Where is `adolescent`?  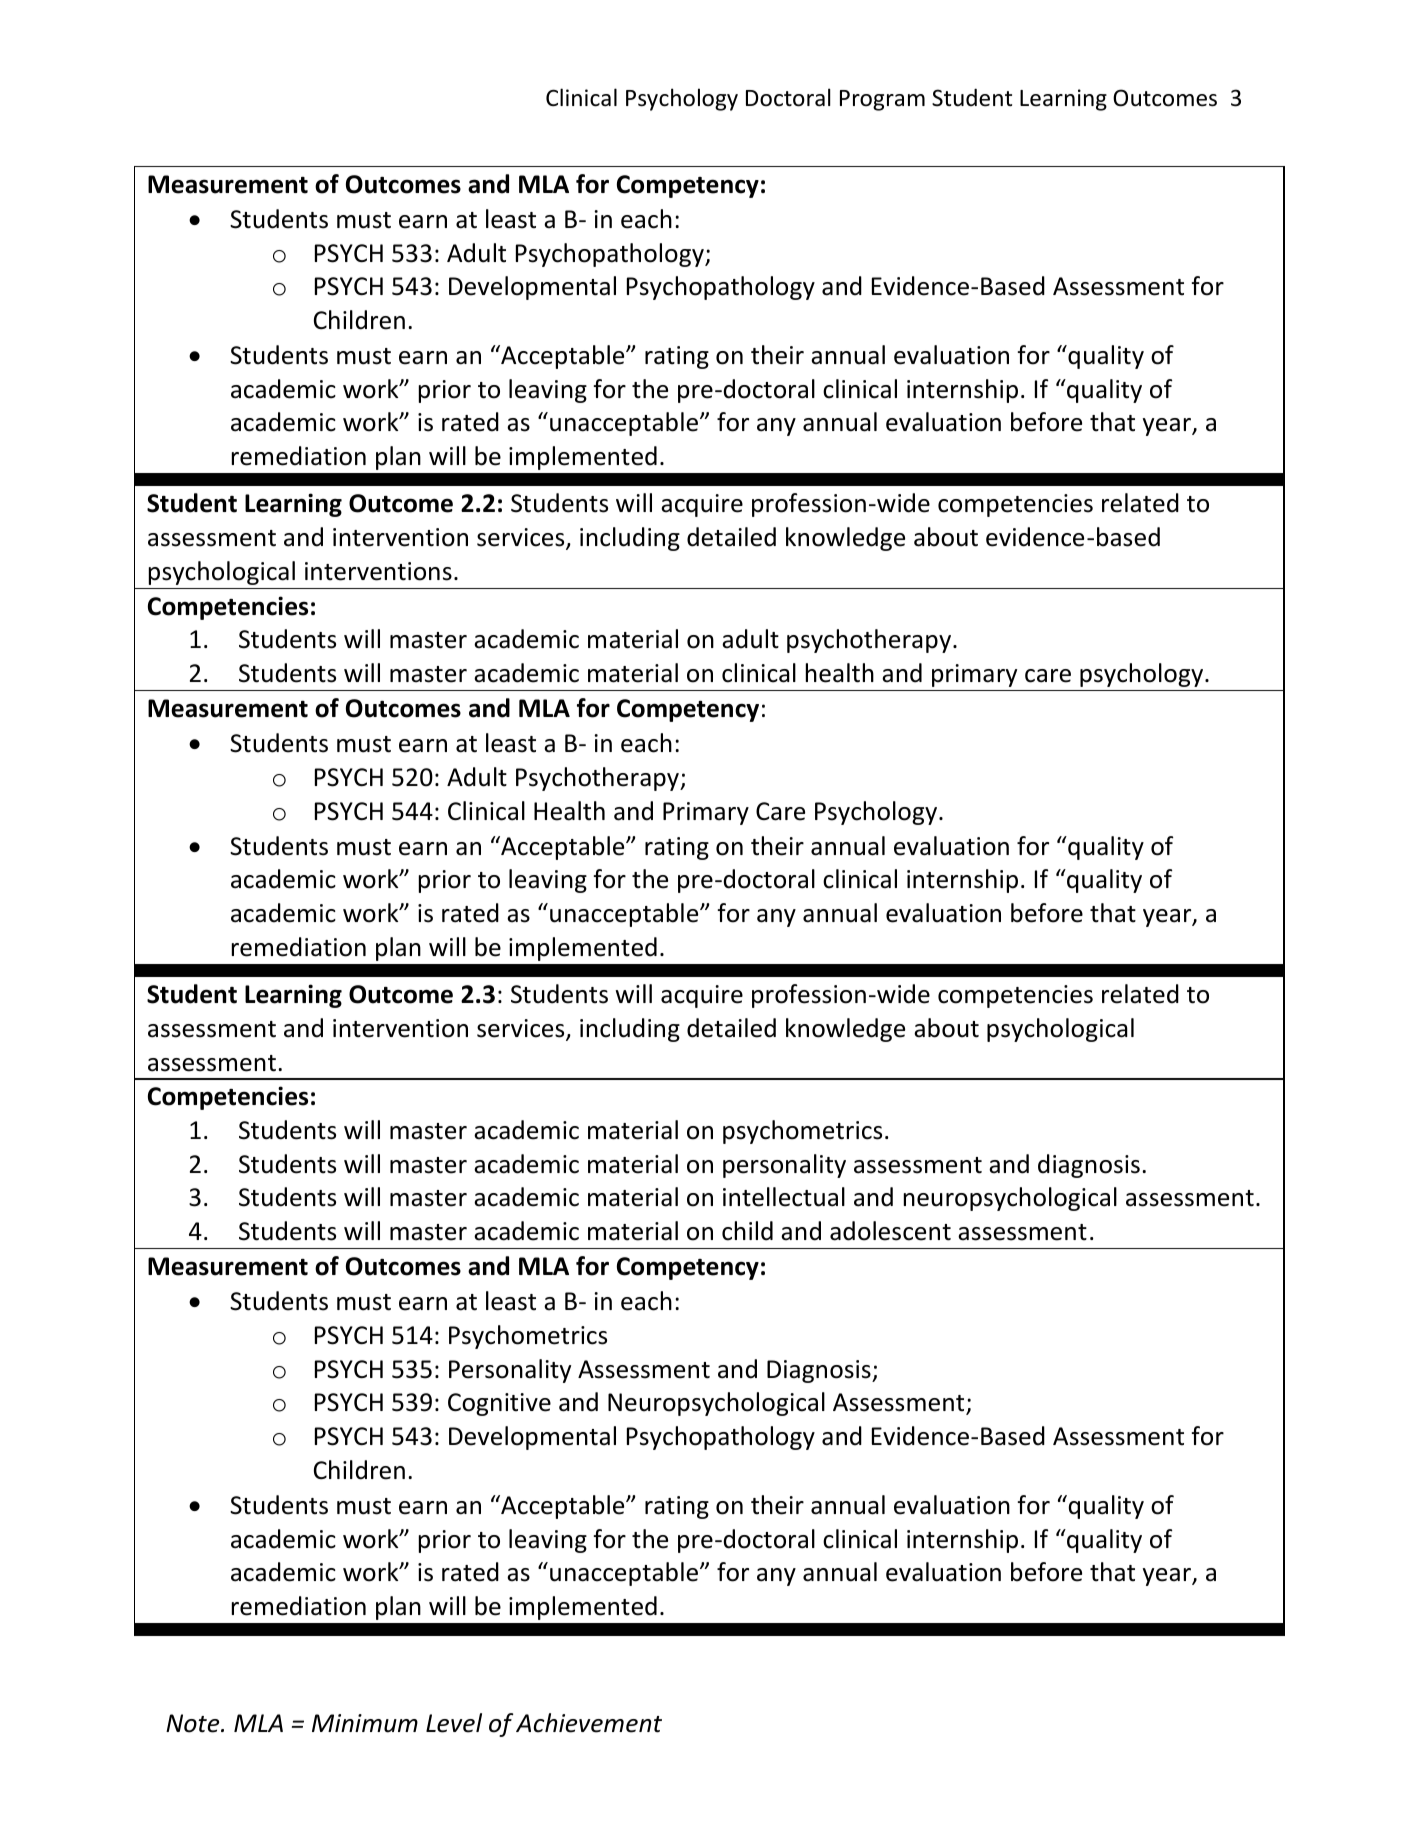
adolescent is located at coordinates (890, 1231).
